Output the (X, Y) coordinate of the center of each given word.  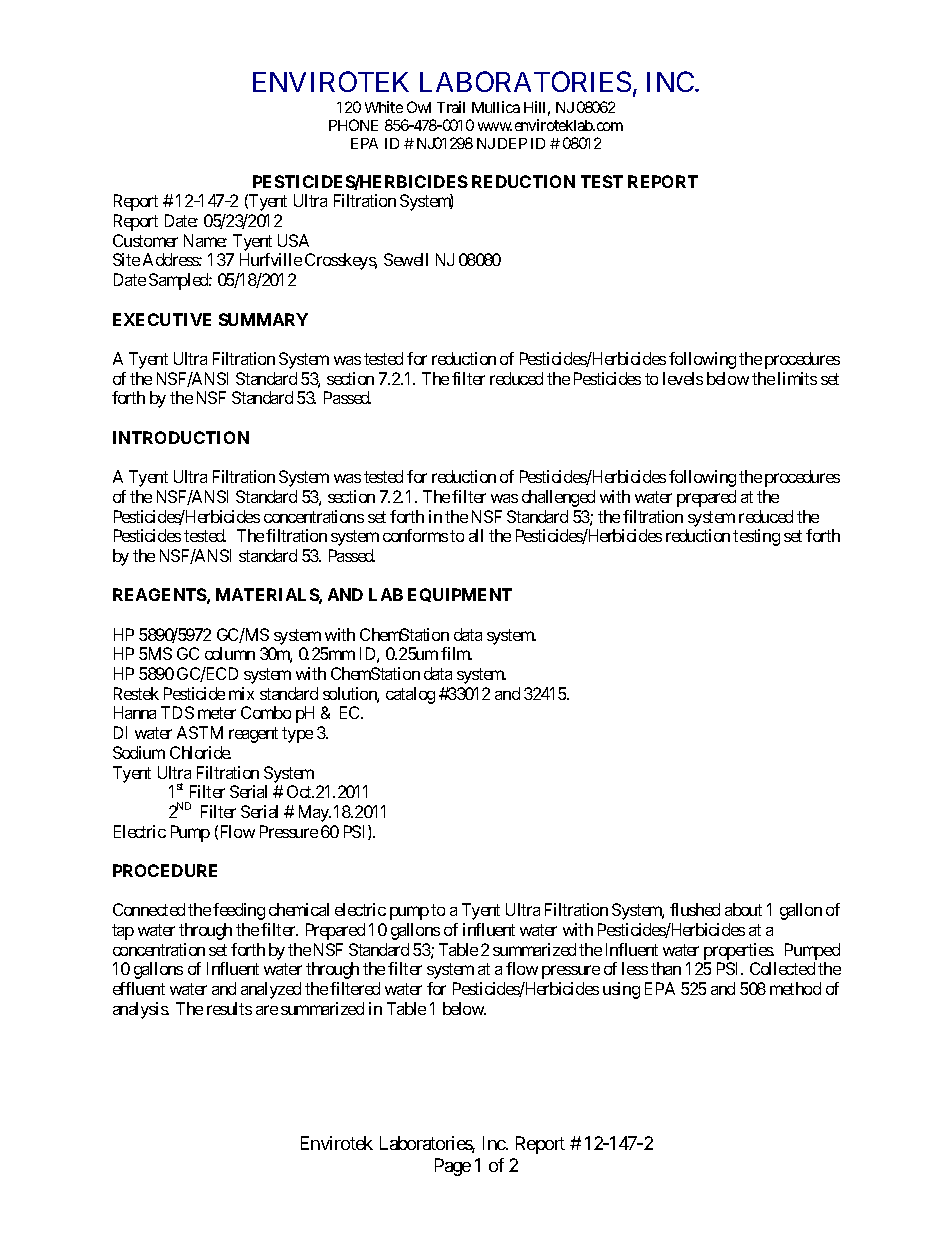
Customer (145, 240)
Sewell (406, 259)
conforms (415, 535)
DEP (512, 143)
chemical (299, 909)
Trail (451, 107)
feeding (239, 911)
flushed (695, 909)
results (229, 1008)
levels (683, 378)
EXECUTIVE (162, 319)
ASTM (200, 732)
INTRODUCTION (181, 437)
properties (739, 951)
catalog (410, 695)
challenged (558, 498)
